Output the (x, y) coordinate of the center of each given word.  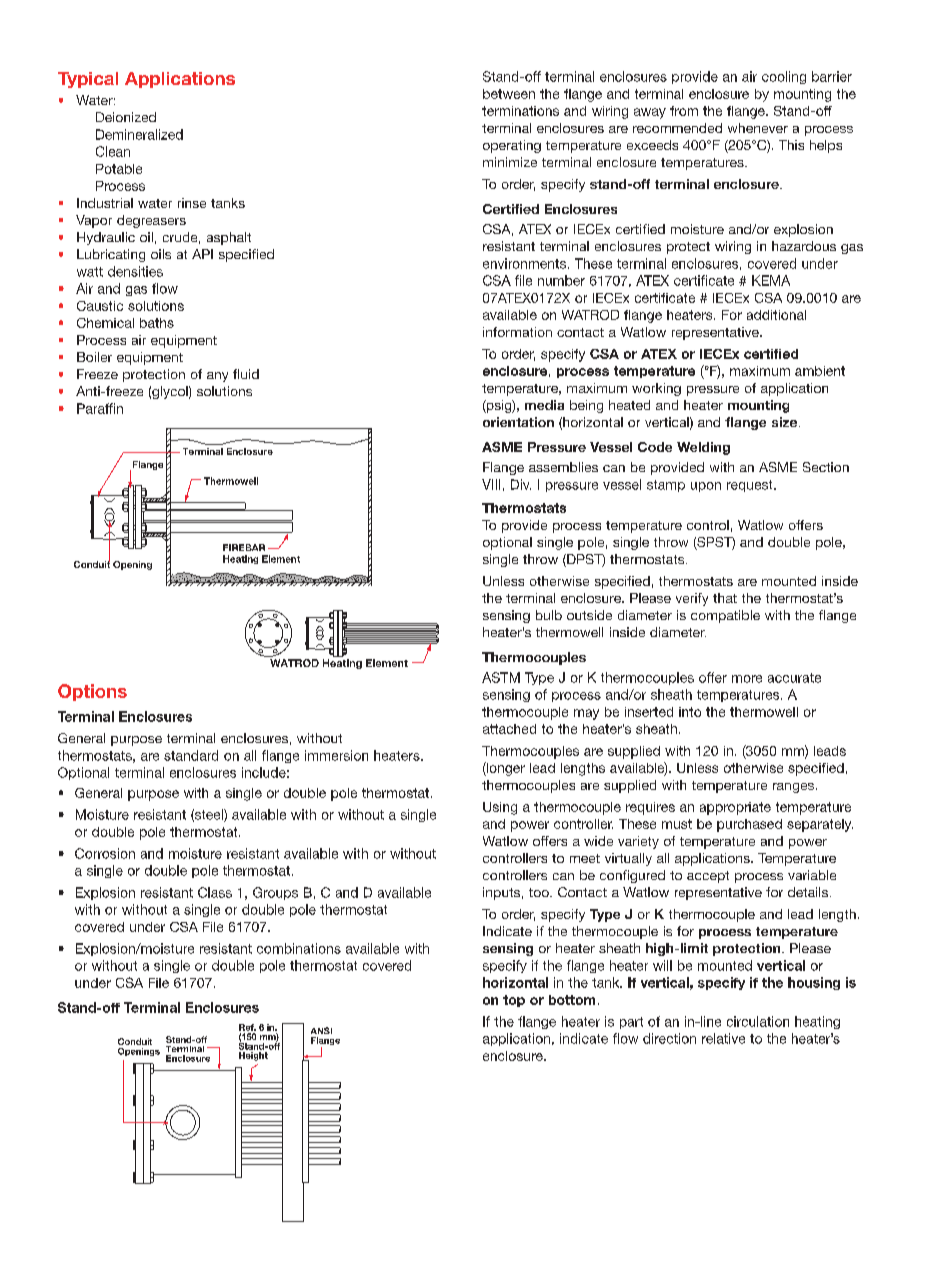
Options (92, 692)
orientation (518, 422)
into (690, 712)
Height (253, 1056)
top (514, 1001)
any (217, 377)
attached (509, 729)
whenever (758, 128)
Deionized (126, 117)
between (509, 94)
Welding (703, 448)
